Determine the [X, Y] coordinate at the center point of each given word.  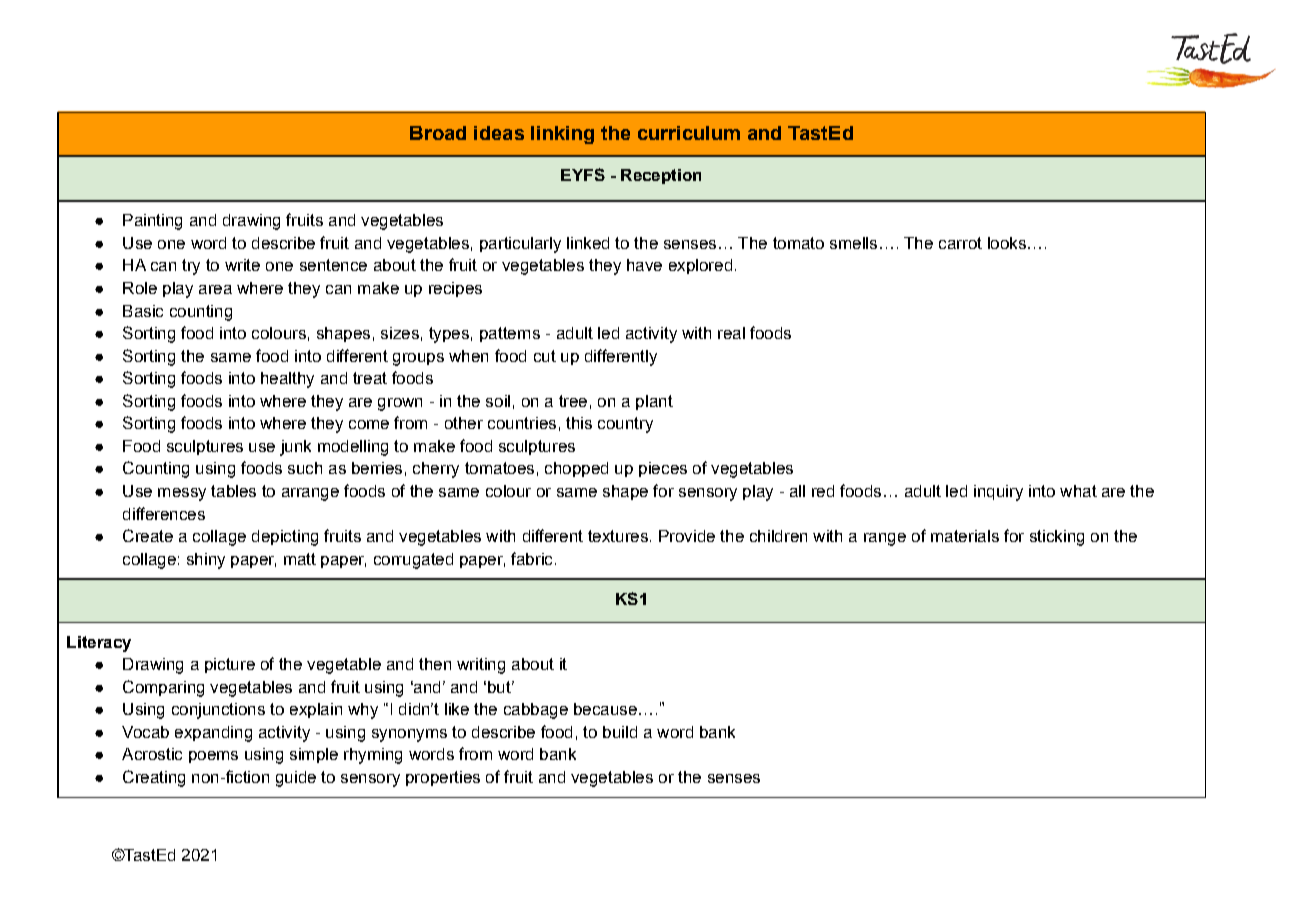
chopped [576, 469]
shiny [206, 561]
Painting [152, 222]
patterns [510, 334]
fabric [531, 558]
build [620, 732]
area [215, 289]
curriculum [689, 133]
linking [562, 135]
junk [295, 448]
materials [965, 536]
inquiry [998, 493]
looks [1007, 243]
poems [213, 757]
